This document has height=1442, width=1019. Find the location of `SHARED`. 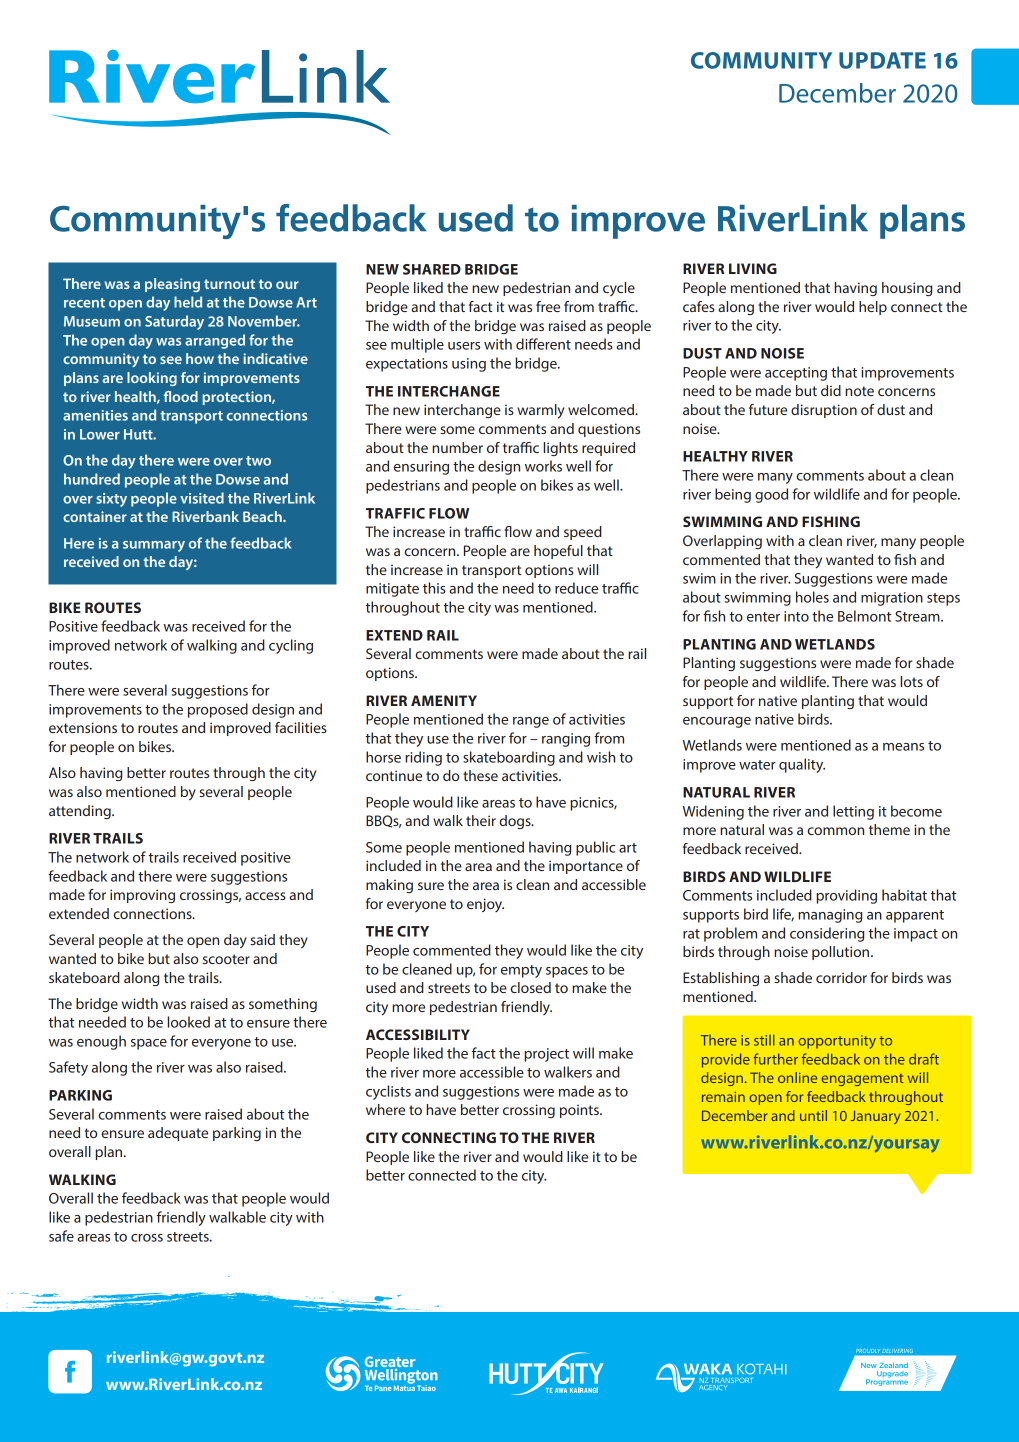

SHARED is located at coordinates (432, 269).
